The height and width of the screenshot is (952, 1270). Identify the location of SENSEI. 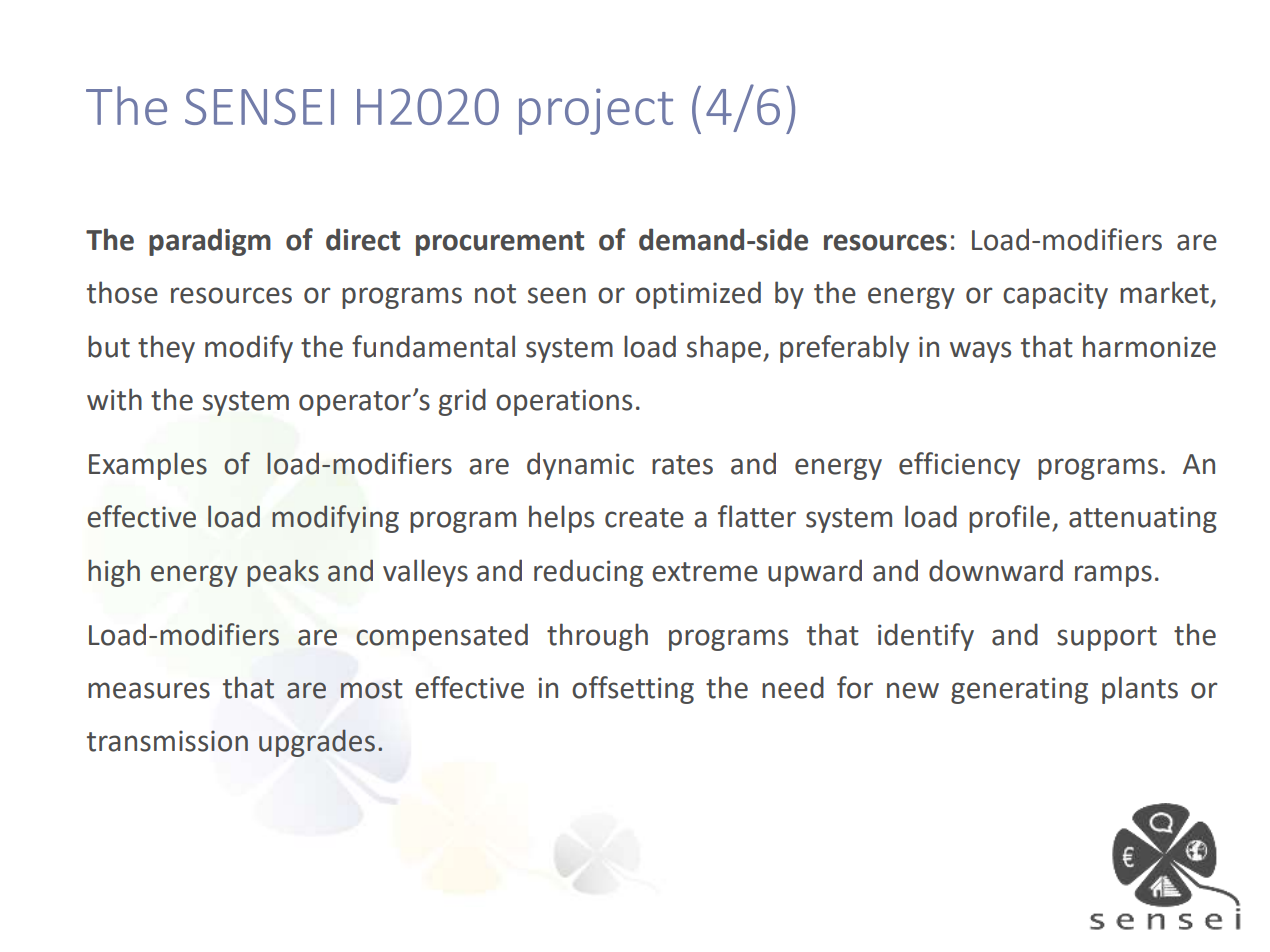
(259, 106).
